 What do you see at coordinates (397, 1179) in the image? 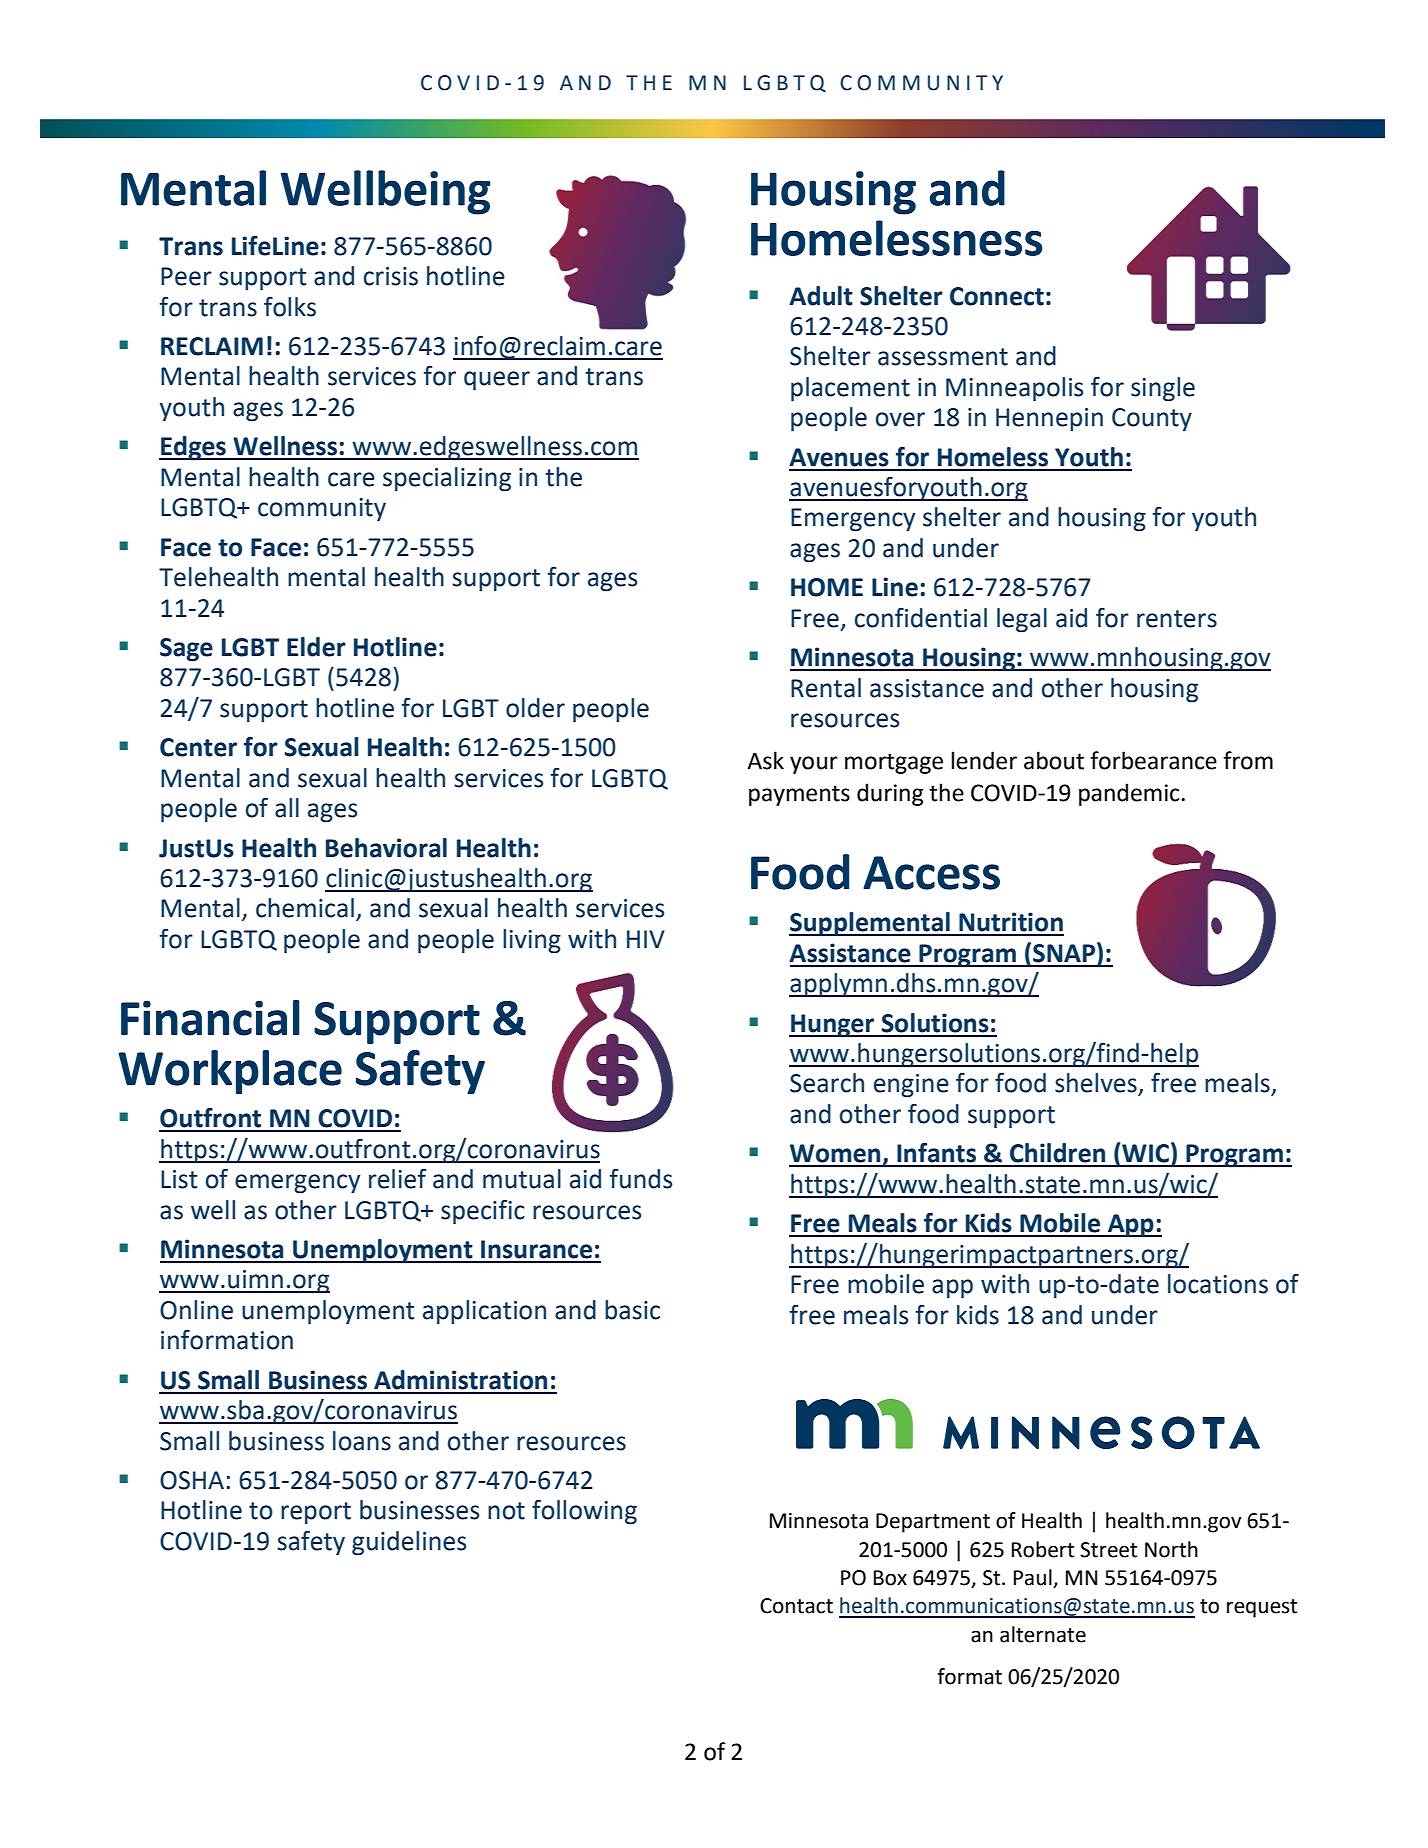
I see `relief` at bounding box center [397, 1179].
